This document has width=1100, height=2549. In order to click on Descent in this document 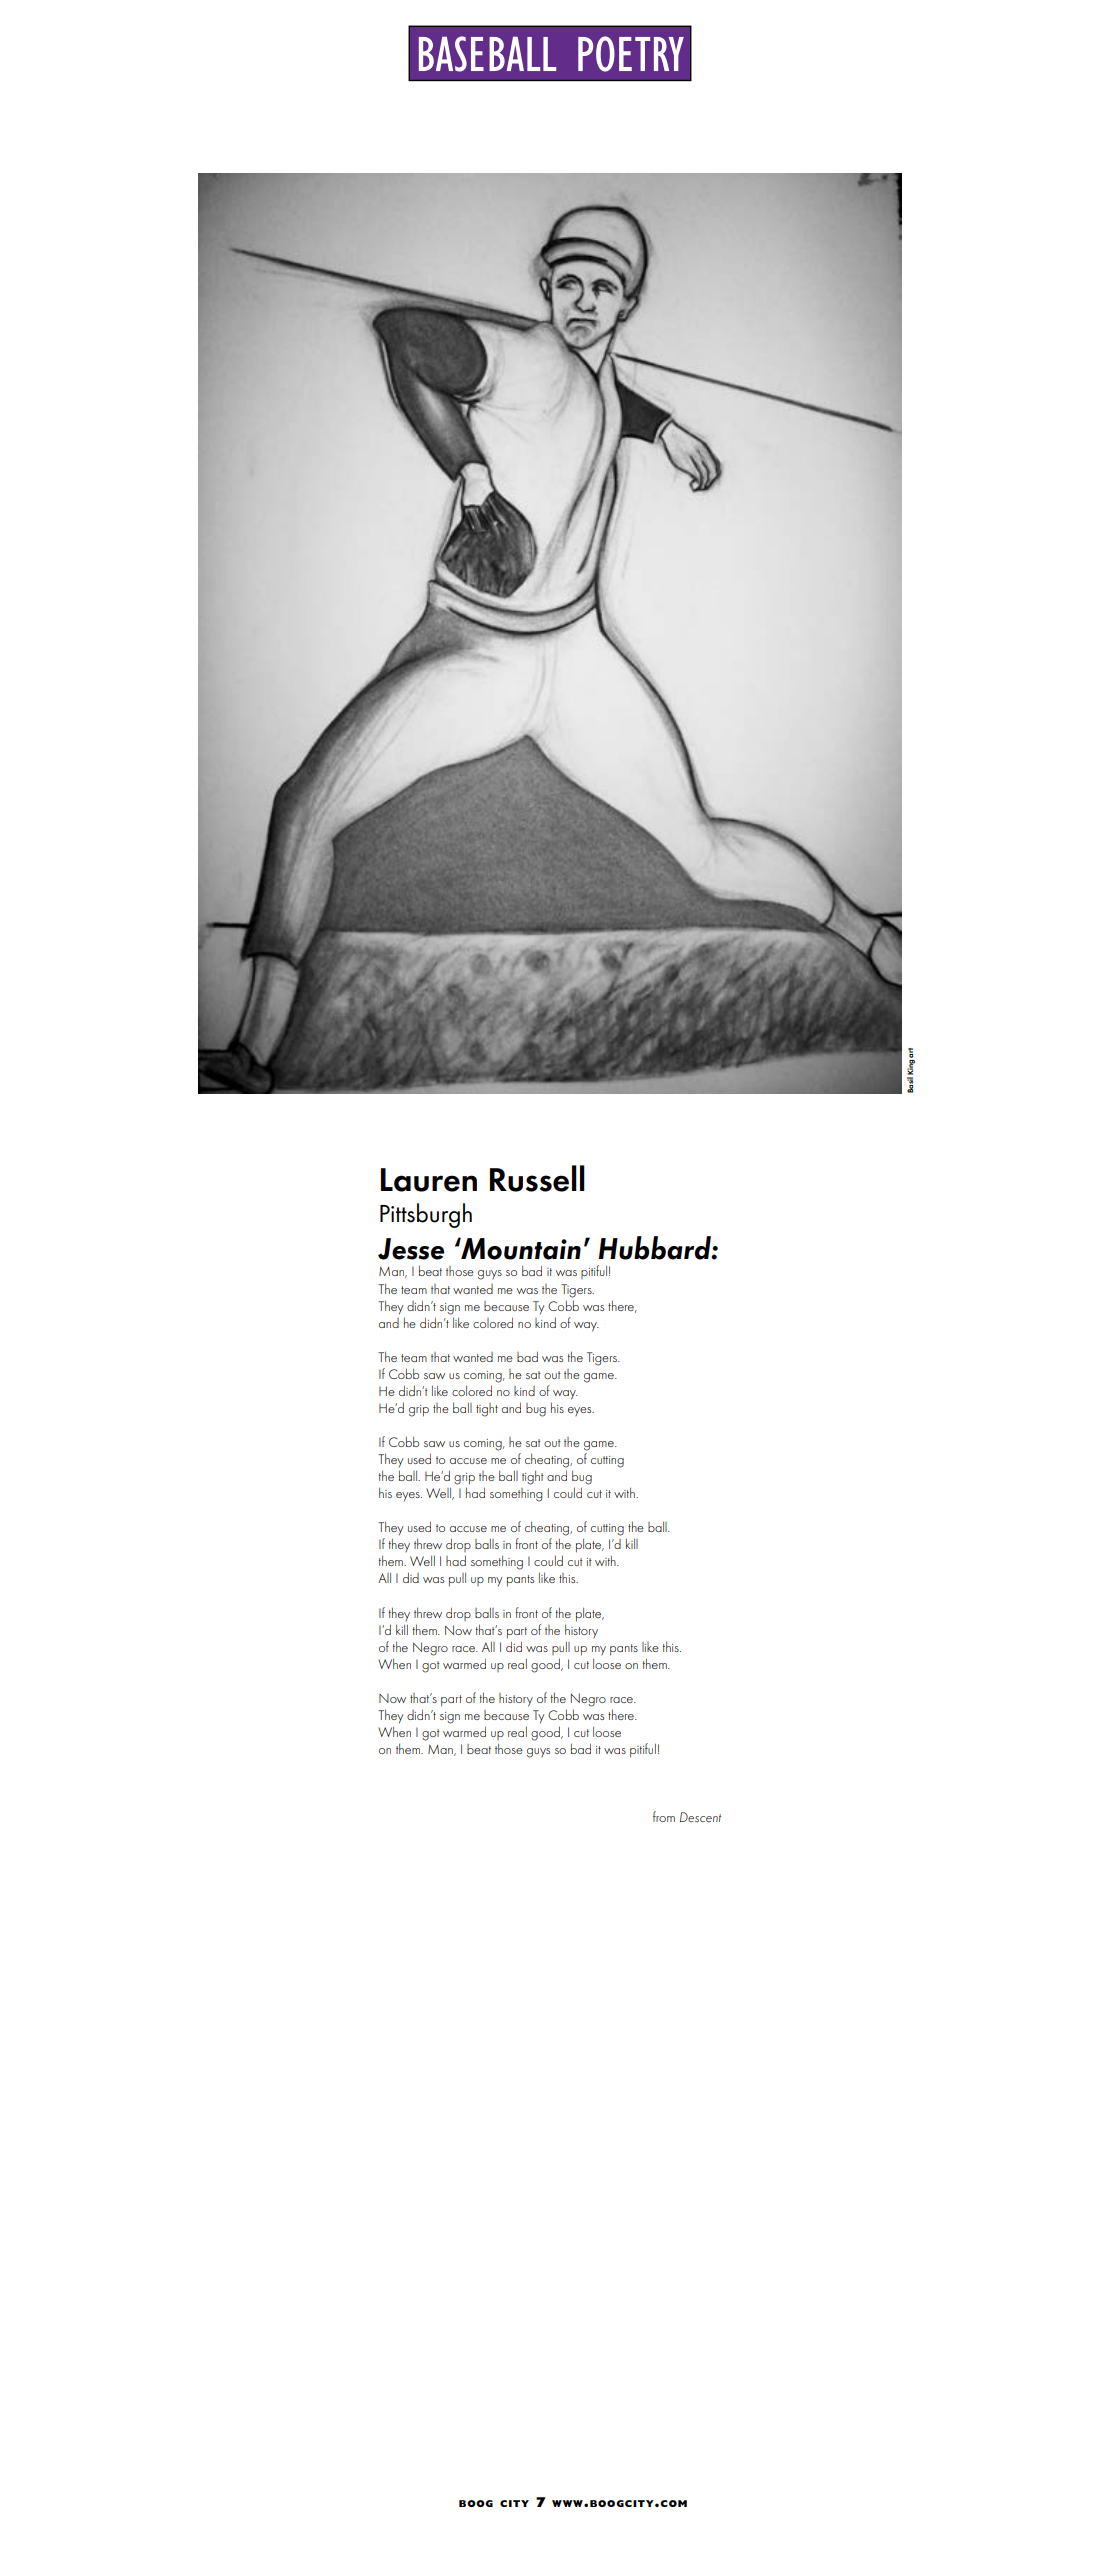, I will do `click(700, 1817)`.
